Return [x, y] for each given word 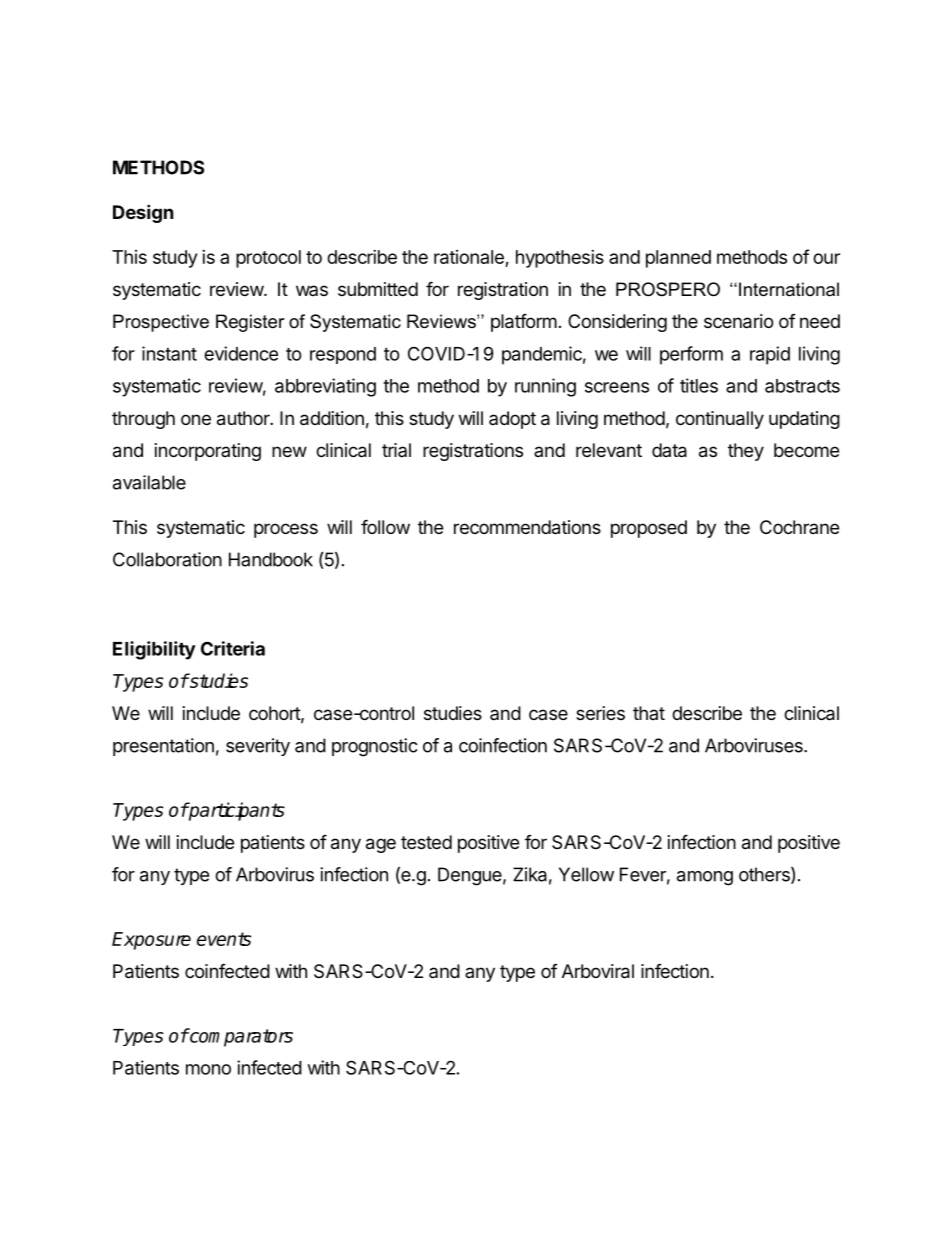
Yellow [586, 874]
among [705, 878]
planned [678, 259]
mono [208, 1069]
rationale [469, 257]
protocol [268, 259]
